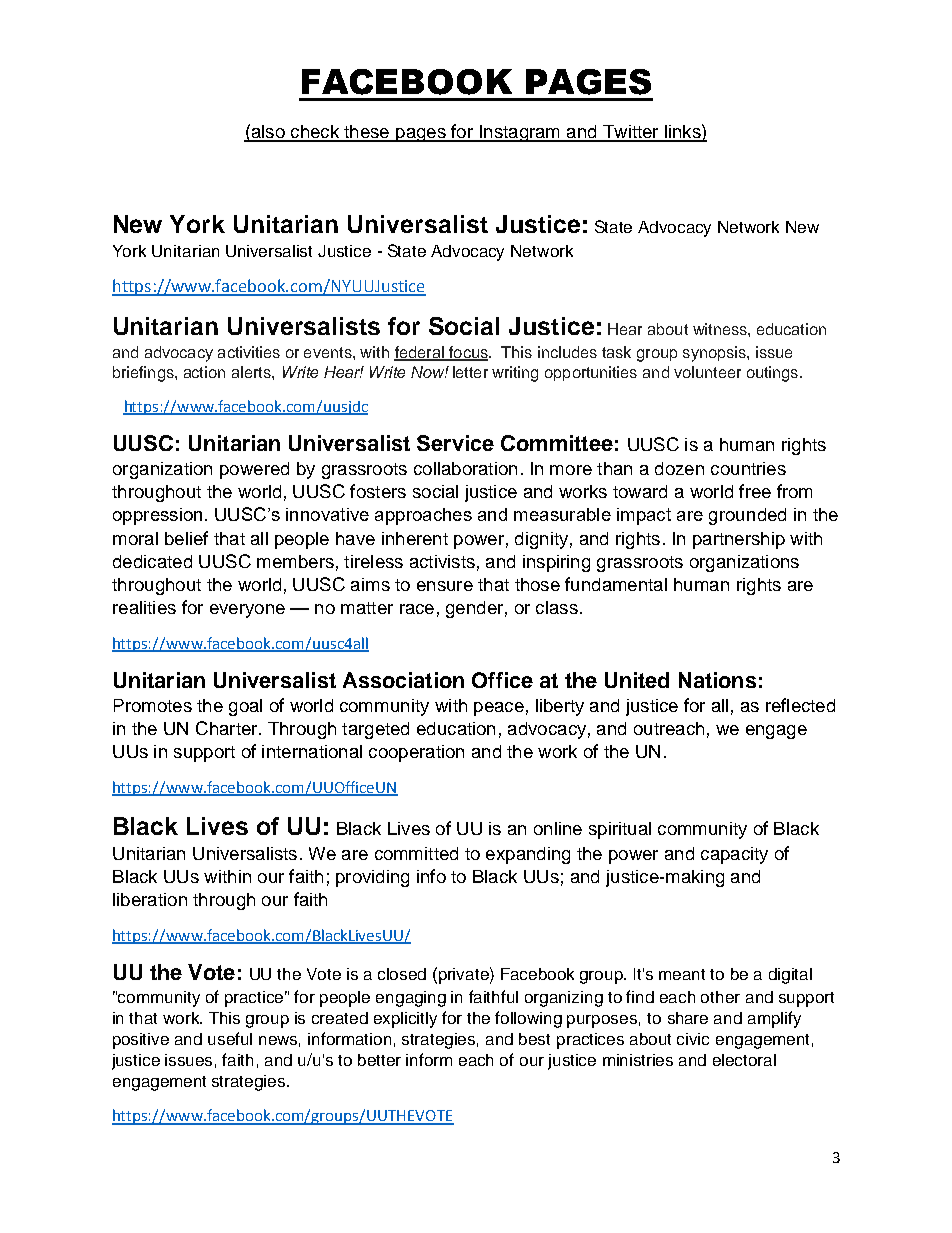 The image size is (952, 1233). Describe the element at coordinates (631, 133) in the document. I see `Twitter` at that location.
